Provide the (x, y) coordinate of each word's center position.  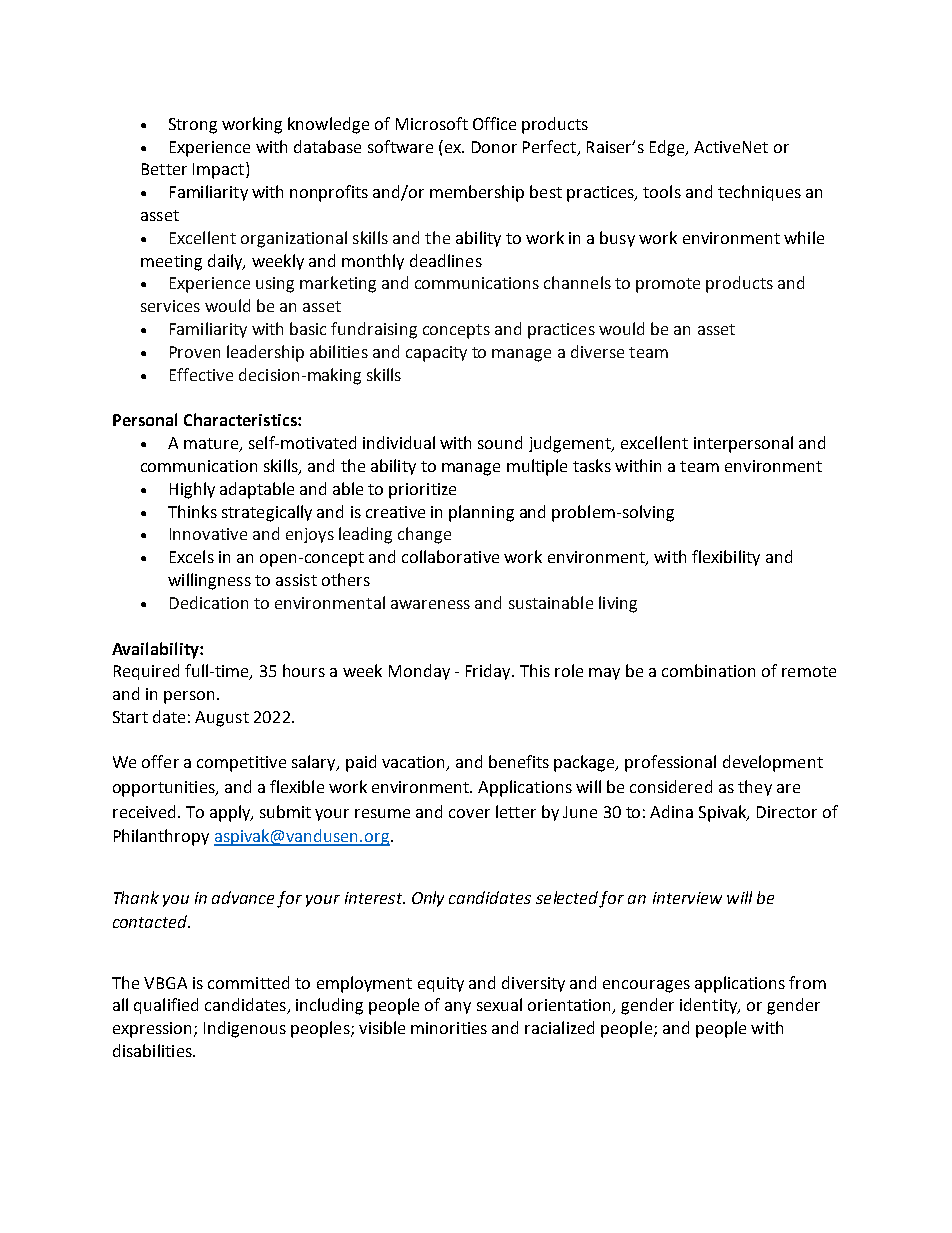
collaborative (450, 556)
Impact (218, 171)
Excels (192, 556)
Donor (494, 147)
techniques (759, 193)
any (458, 1008)
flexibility (726, 558)
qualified (166, 1006)
